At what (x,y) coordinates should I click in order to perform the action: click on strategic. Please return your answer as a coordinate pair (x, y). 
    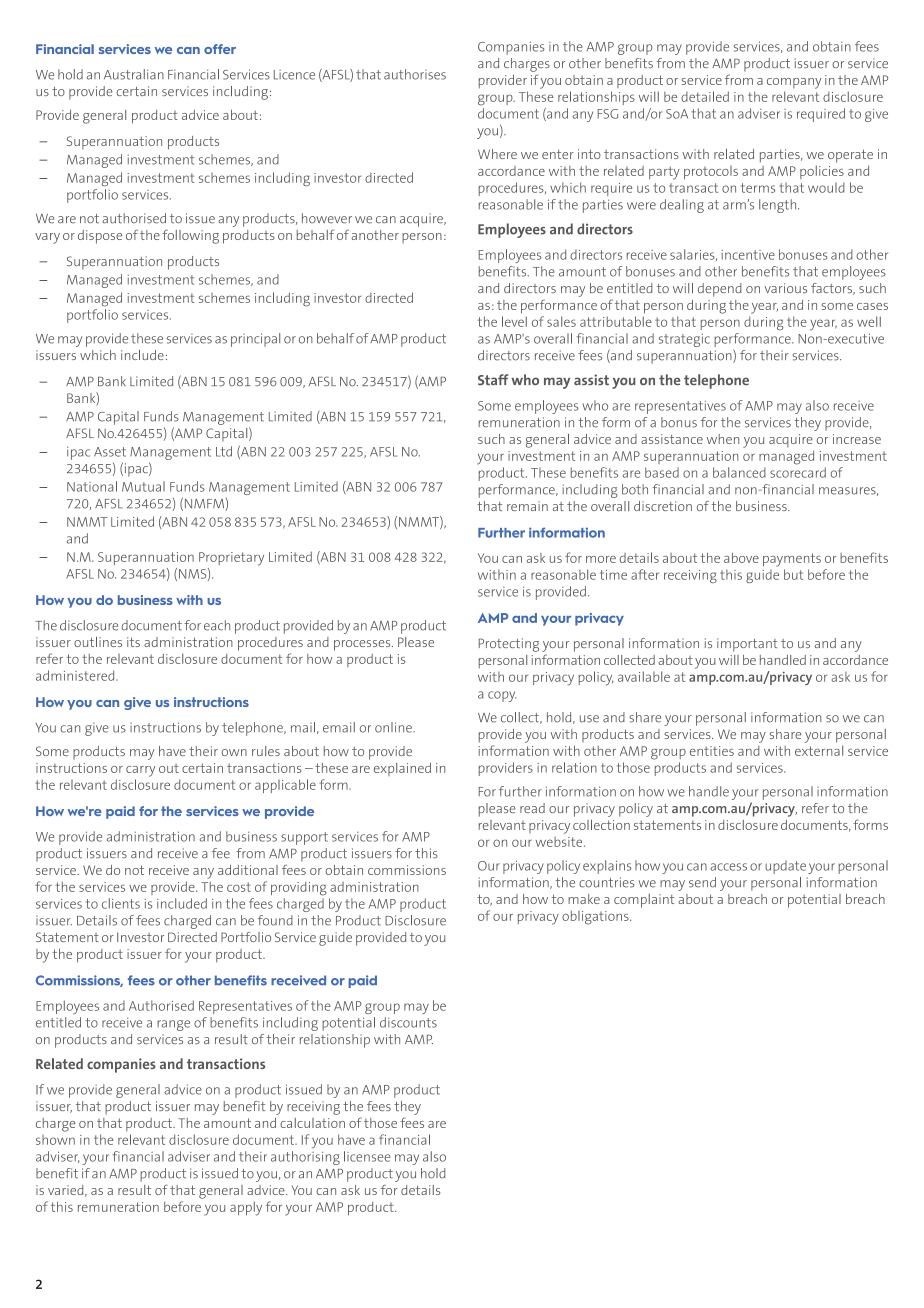
    Looking at the image, I should click on (684, 340).
